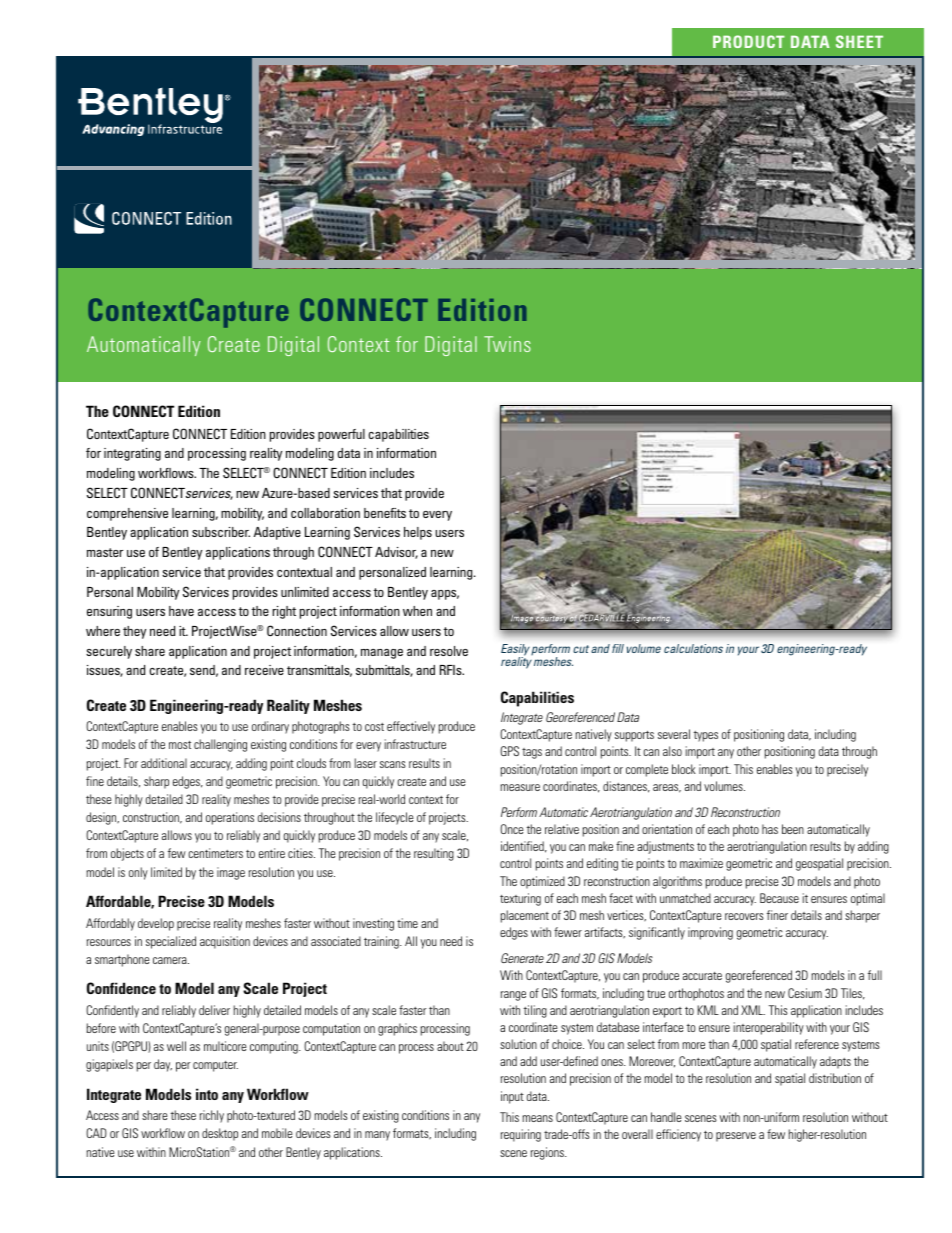  I want to click on powerful, so click(341, 435).
